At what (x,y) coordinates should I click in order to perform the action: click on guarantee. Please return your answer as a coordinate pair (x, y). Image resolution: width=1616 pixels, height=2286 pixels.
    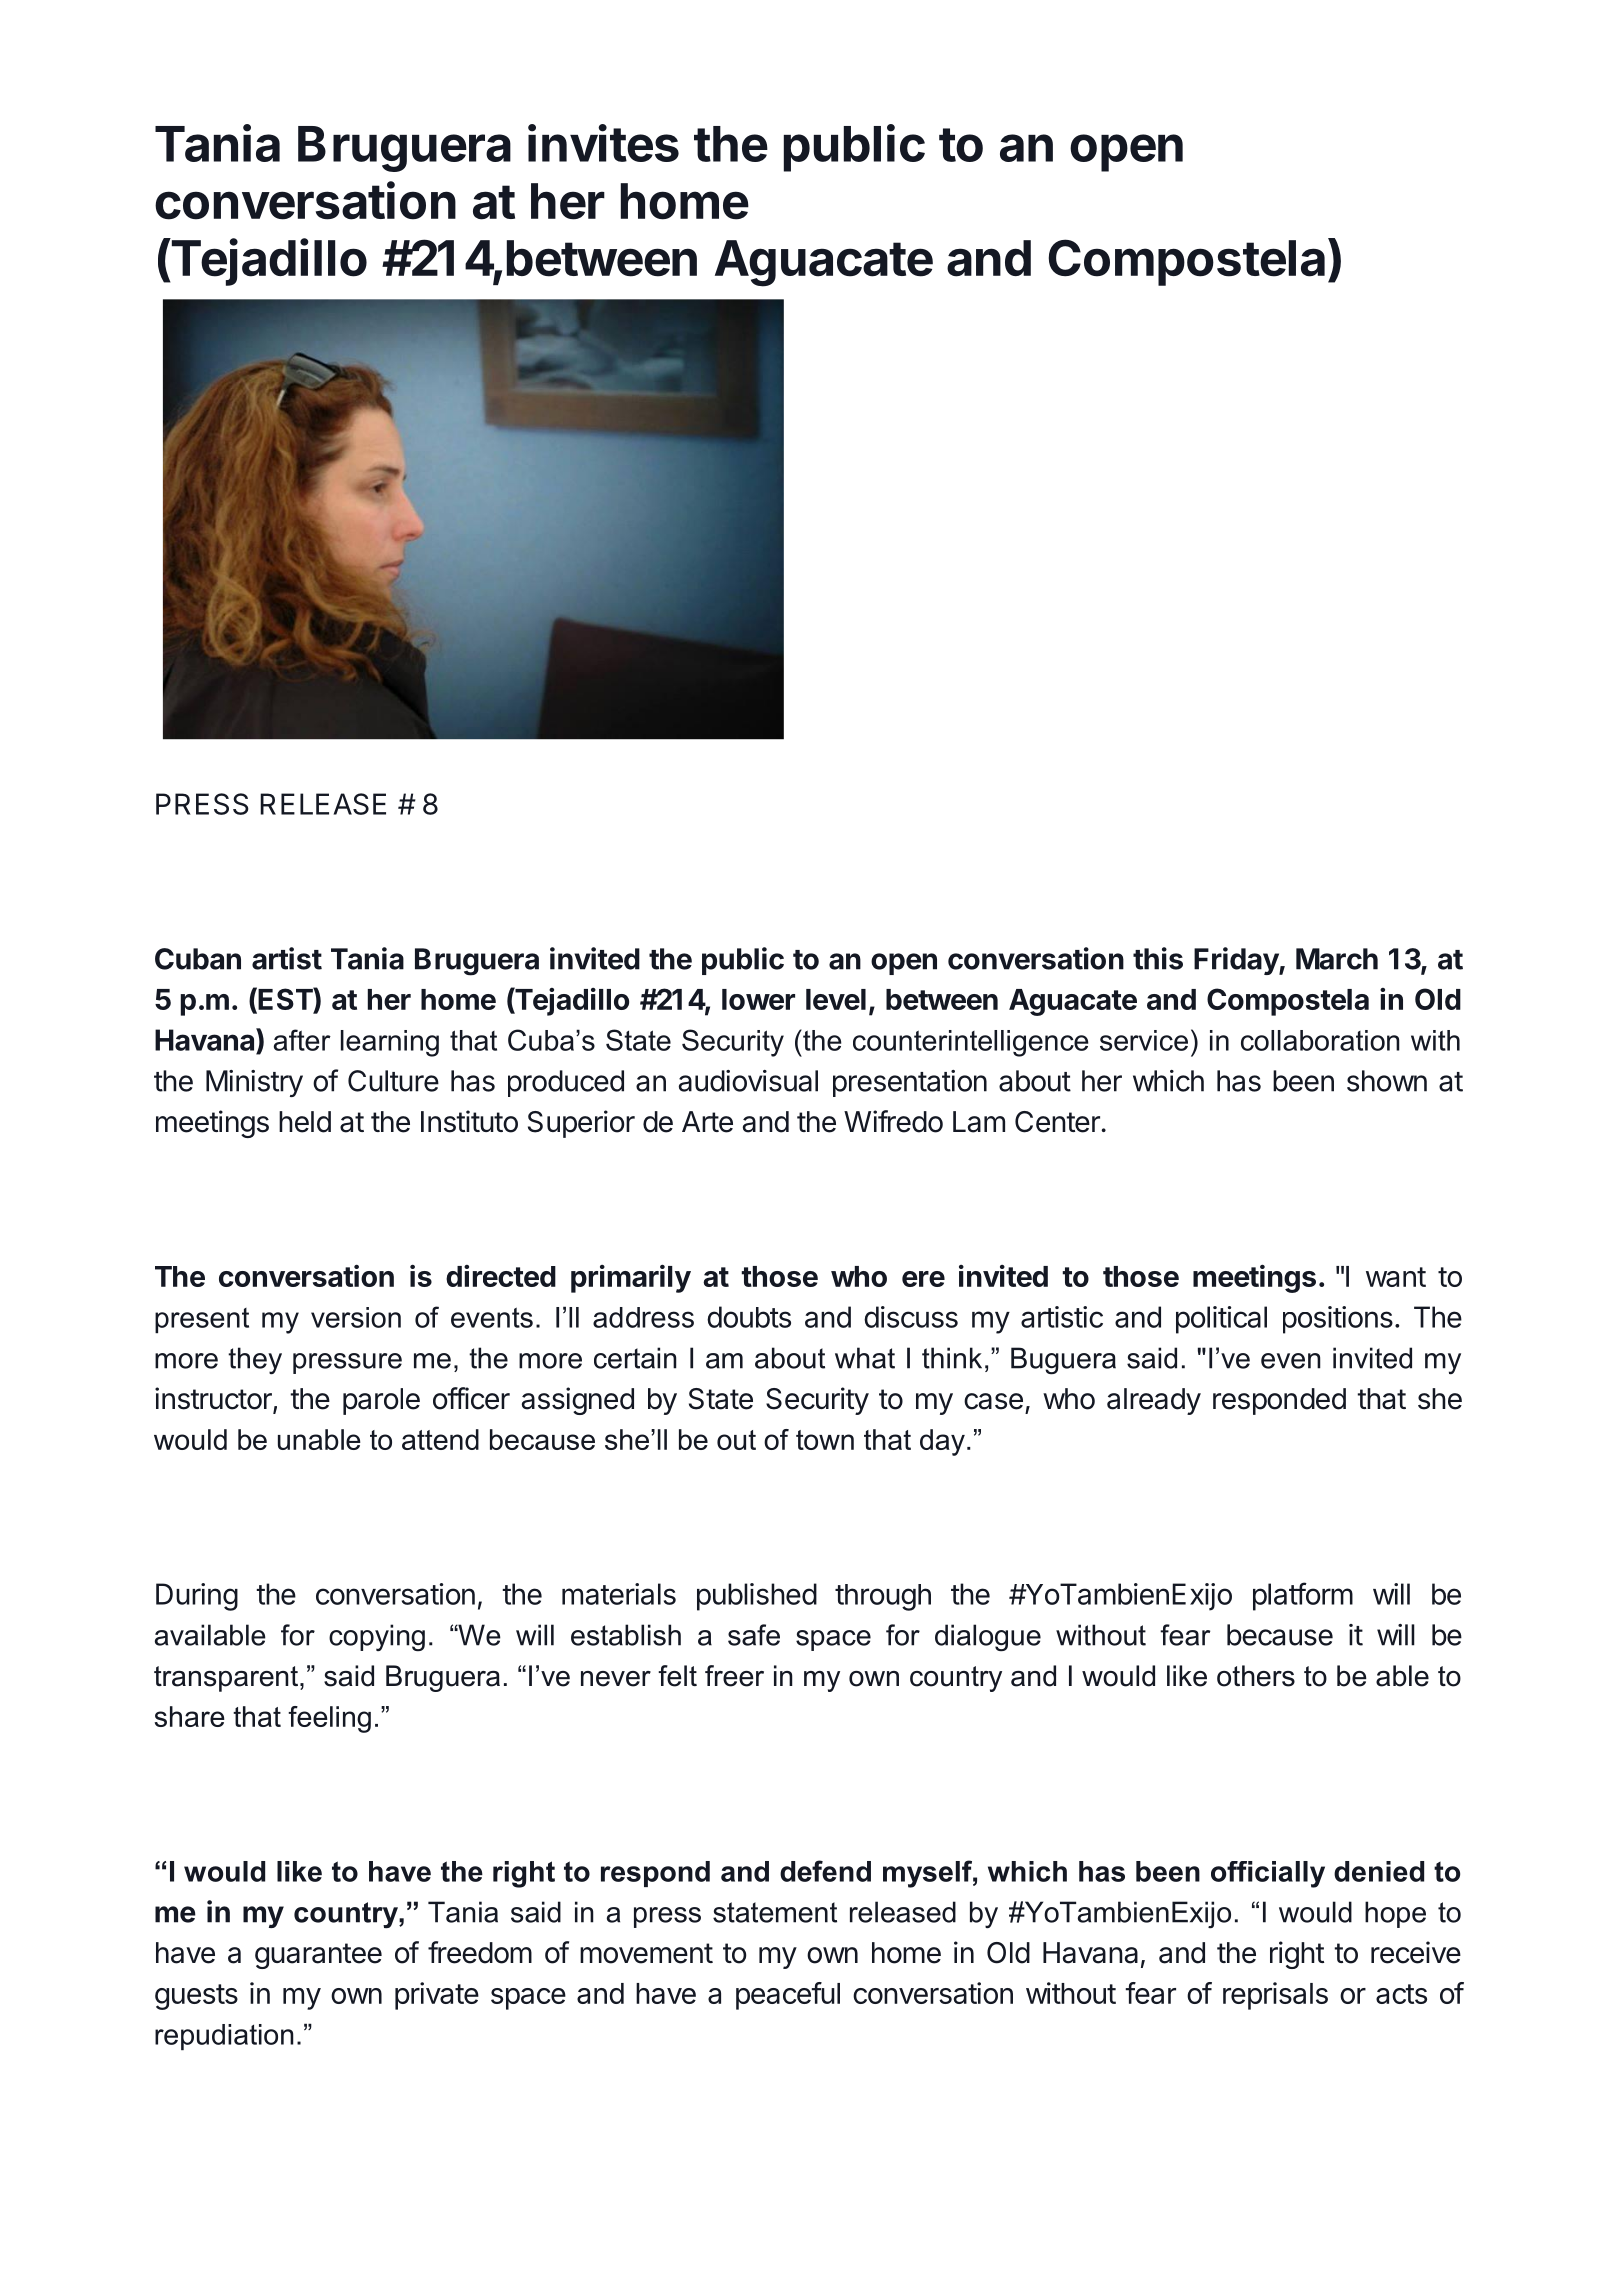
    Looking at the image, I should click on (318, 1956).
